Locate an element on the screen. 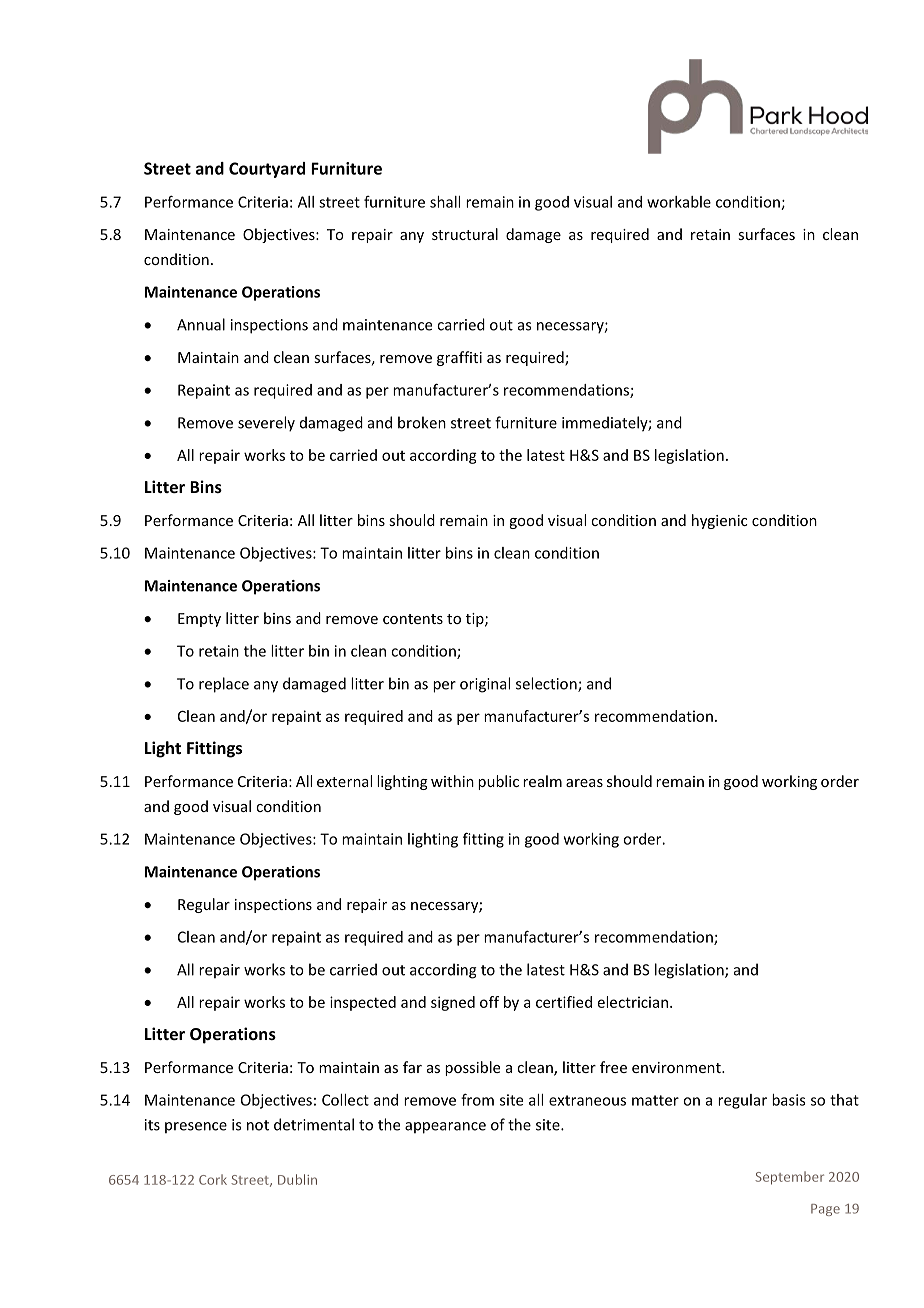 Image resolution: width=924 pixels, height=1308 pixels. electrician is located at coordinates (633, 1002).
